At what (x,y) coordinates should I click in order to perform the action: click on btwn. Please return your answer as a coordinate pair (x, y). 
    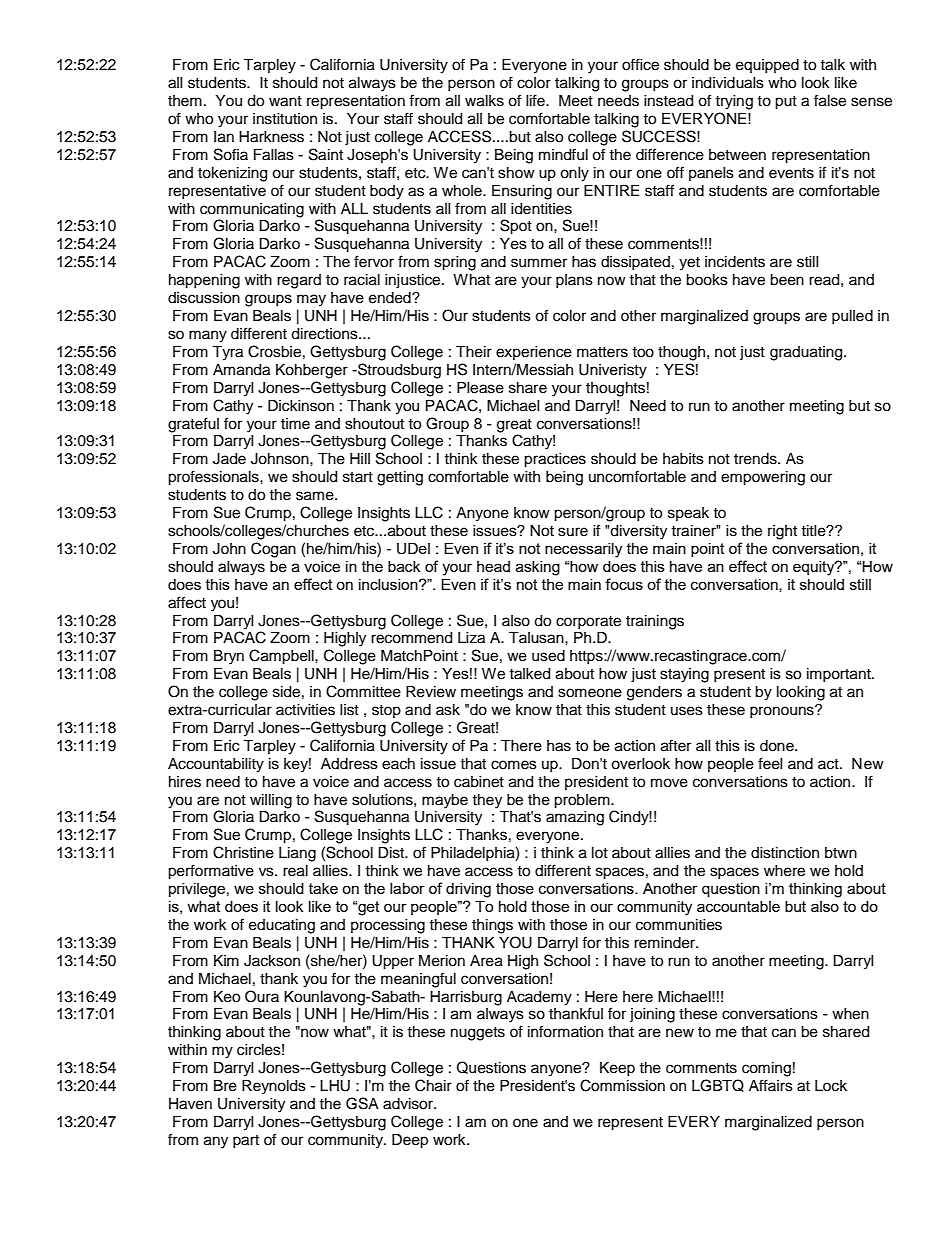
    Looking at the image, I should click on (841, 853).
